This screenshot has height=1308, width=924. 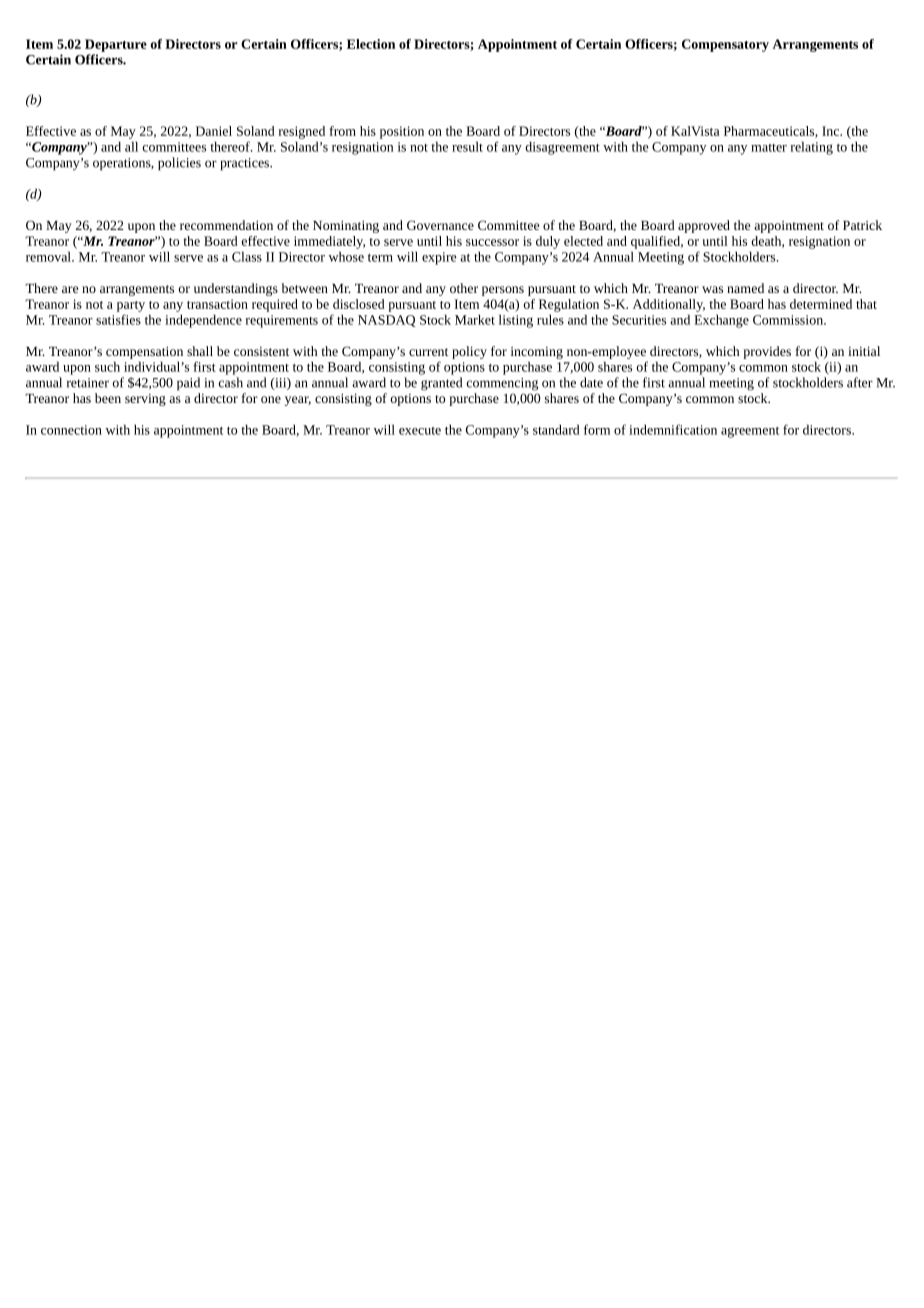 I want to click on Departure, so click(x=116, y=45).
